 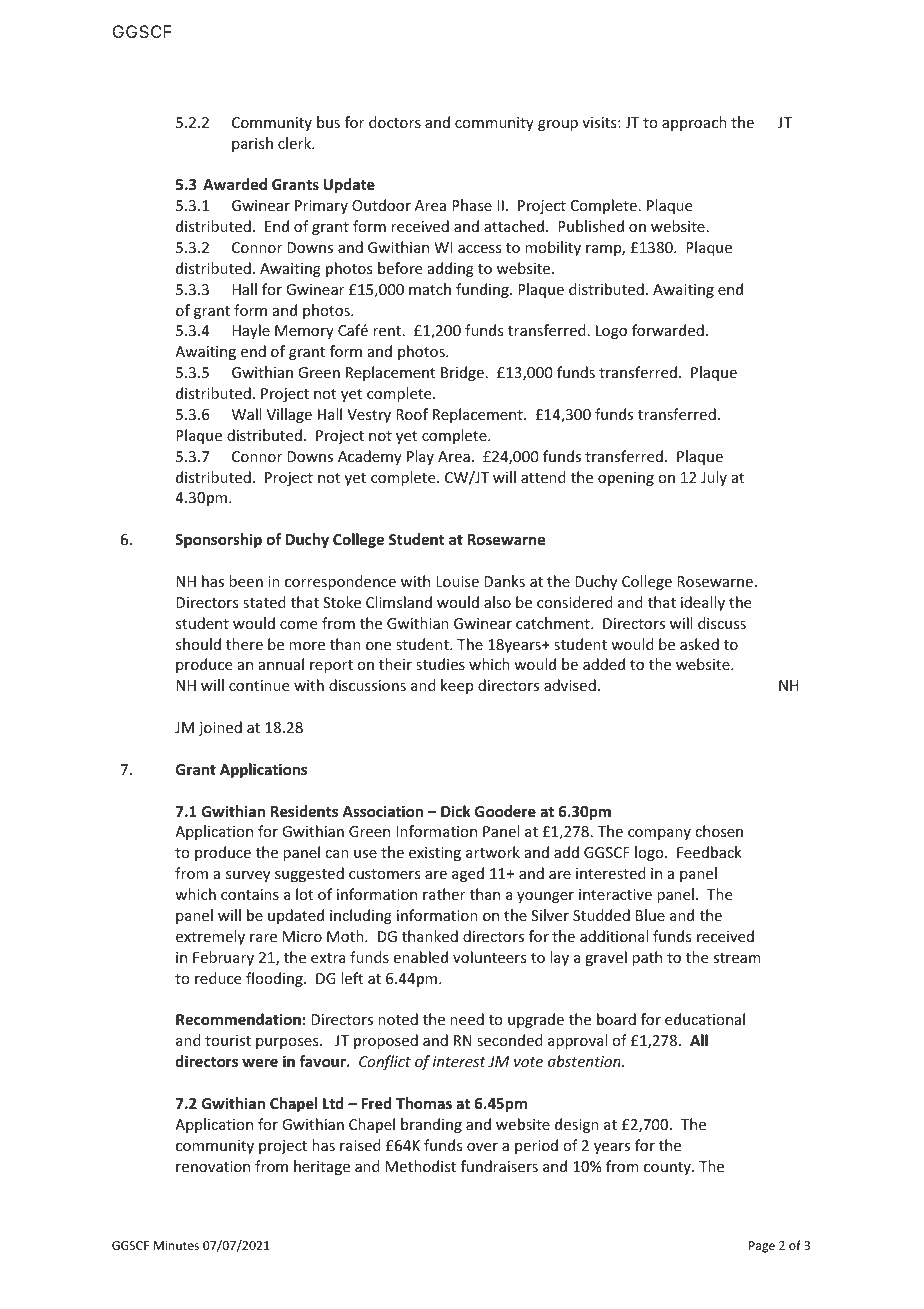 I want to click on county, so click(x=668, y=1168).
